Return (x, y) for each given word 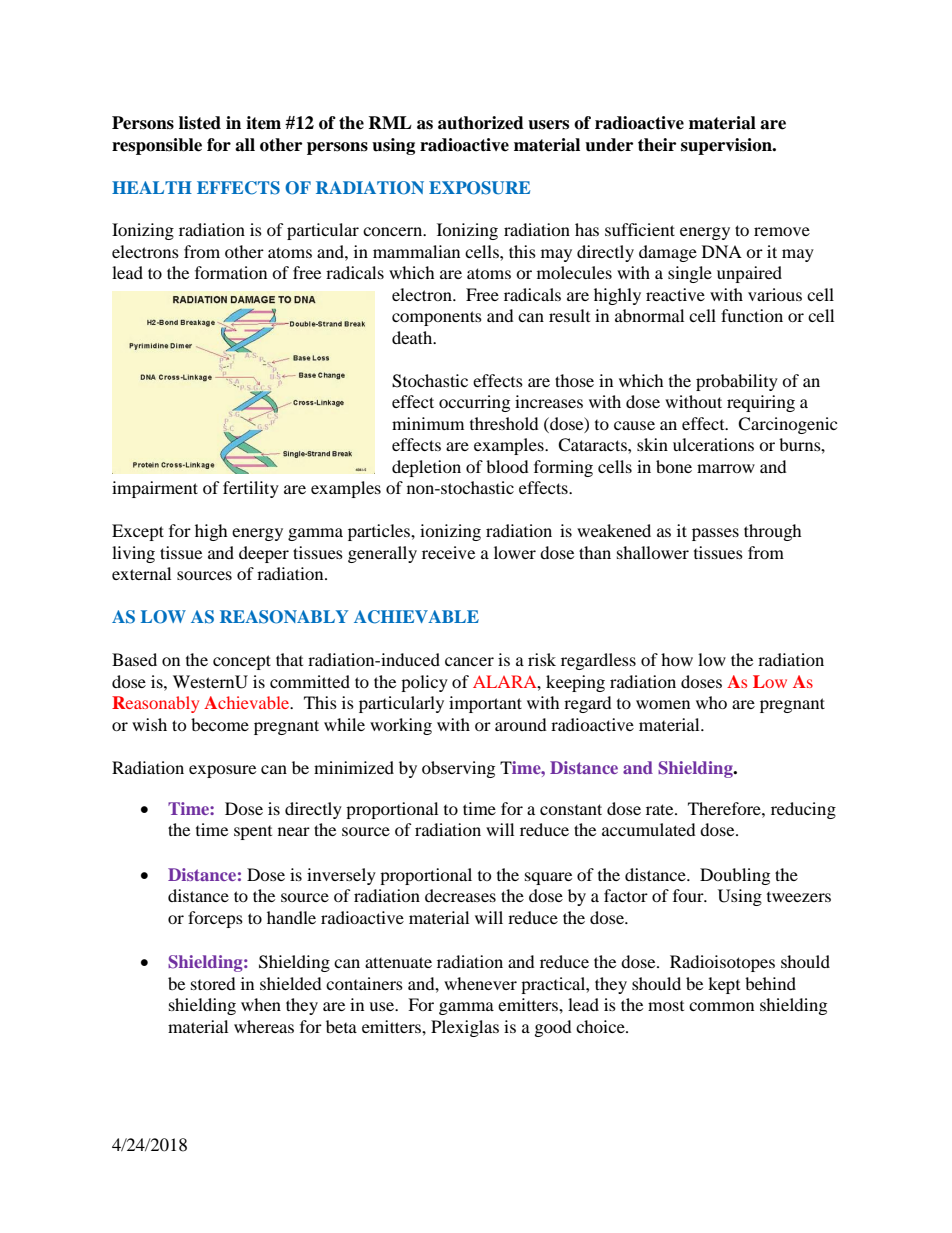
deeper (264, 554)
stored (213, 983)
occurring (474, 403)
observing (458, 769)
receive (448, 552)
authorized (481, 123)
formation (231, 272)
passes (715, 534)
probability (737, 382)
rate (661, 809)
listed (200, 123)
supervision (727, 146)
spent (253, 833)
